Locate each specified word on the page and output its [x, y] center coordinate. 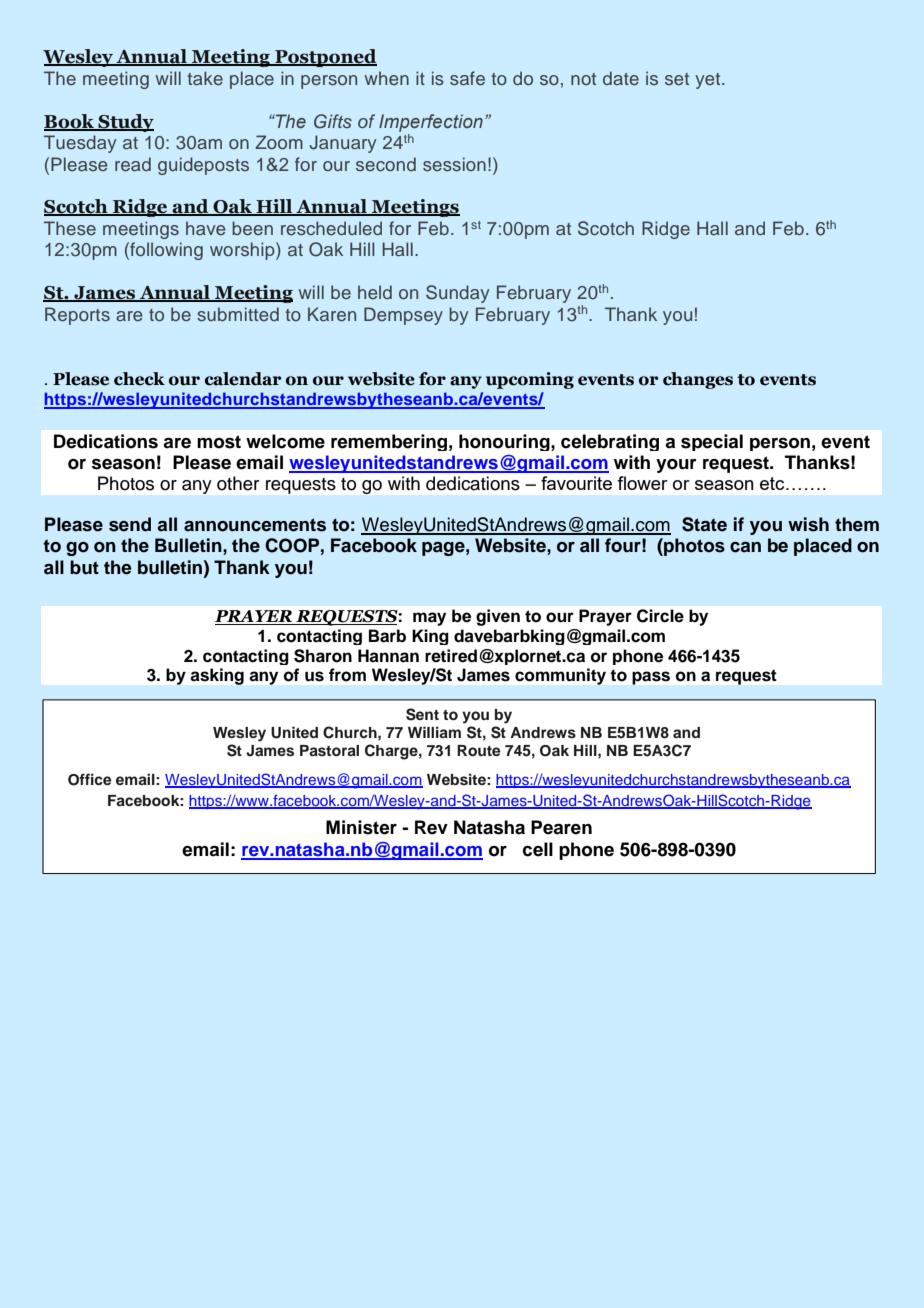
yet [709, 81]
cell [538, 849]
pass [651, 678]
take [205, 78]
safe [467, 78]
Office [90, 779]
